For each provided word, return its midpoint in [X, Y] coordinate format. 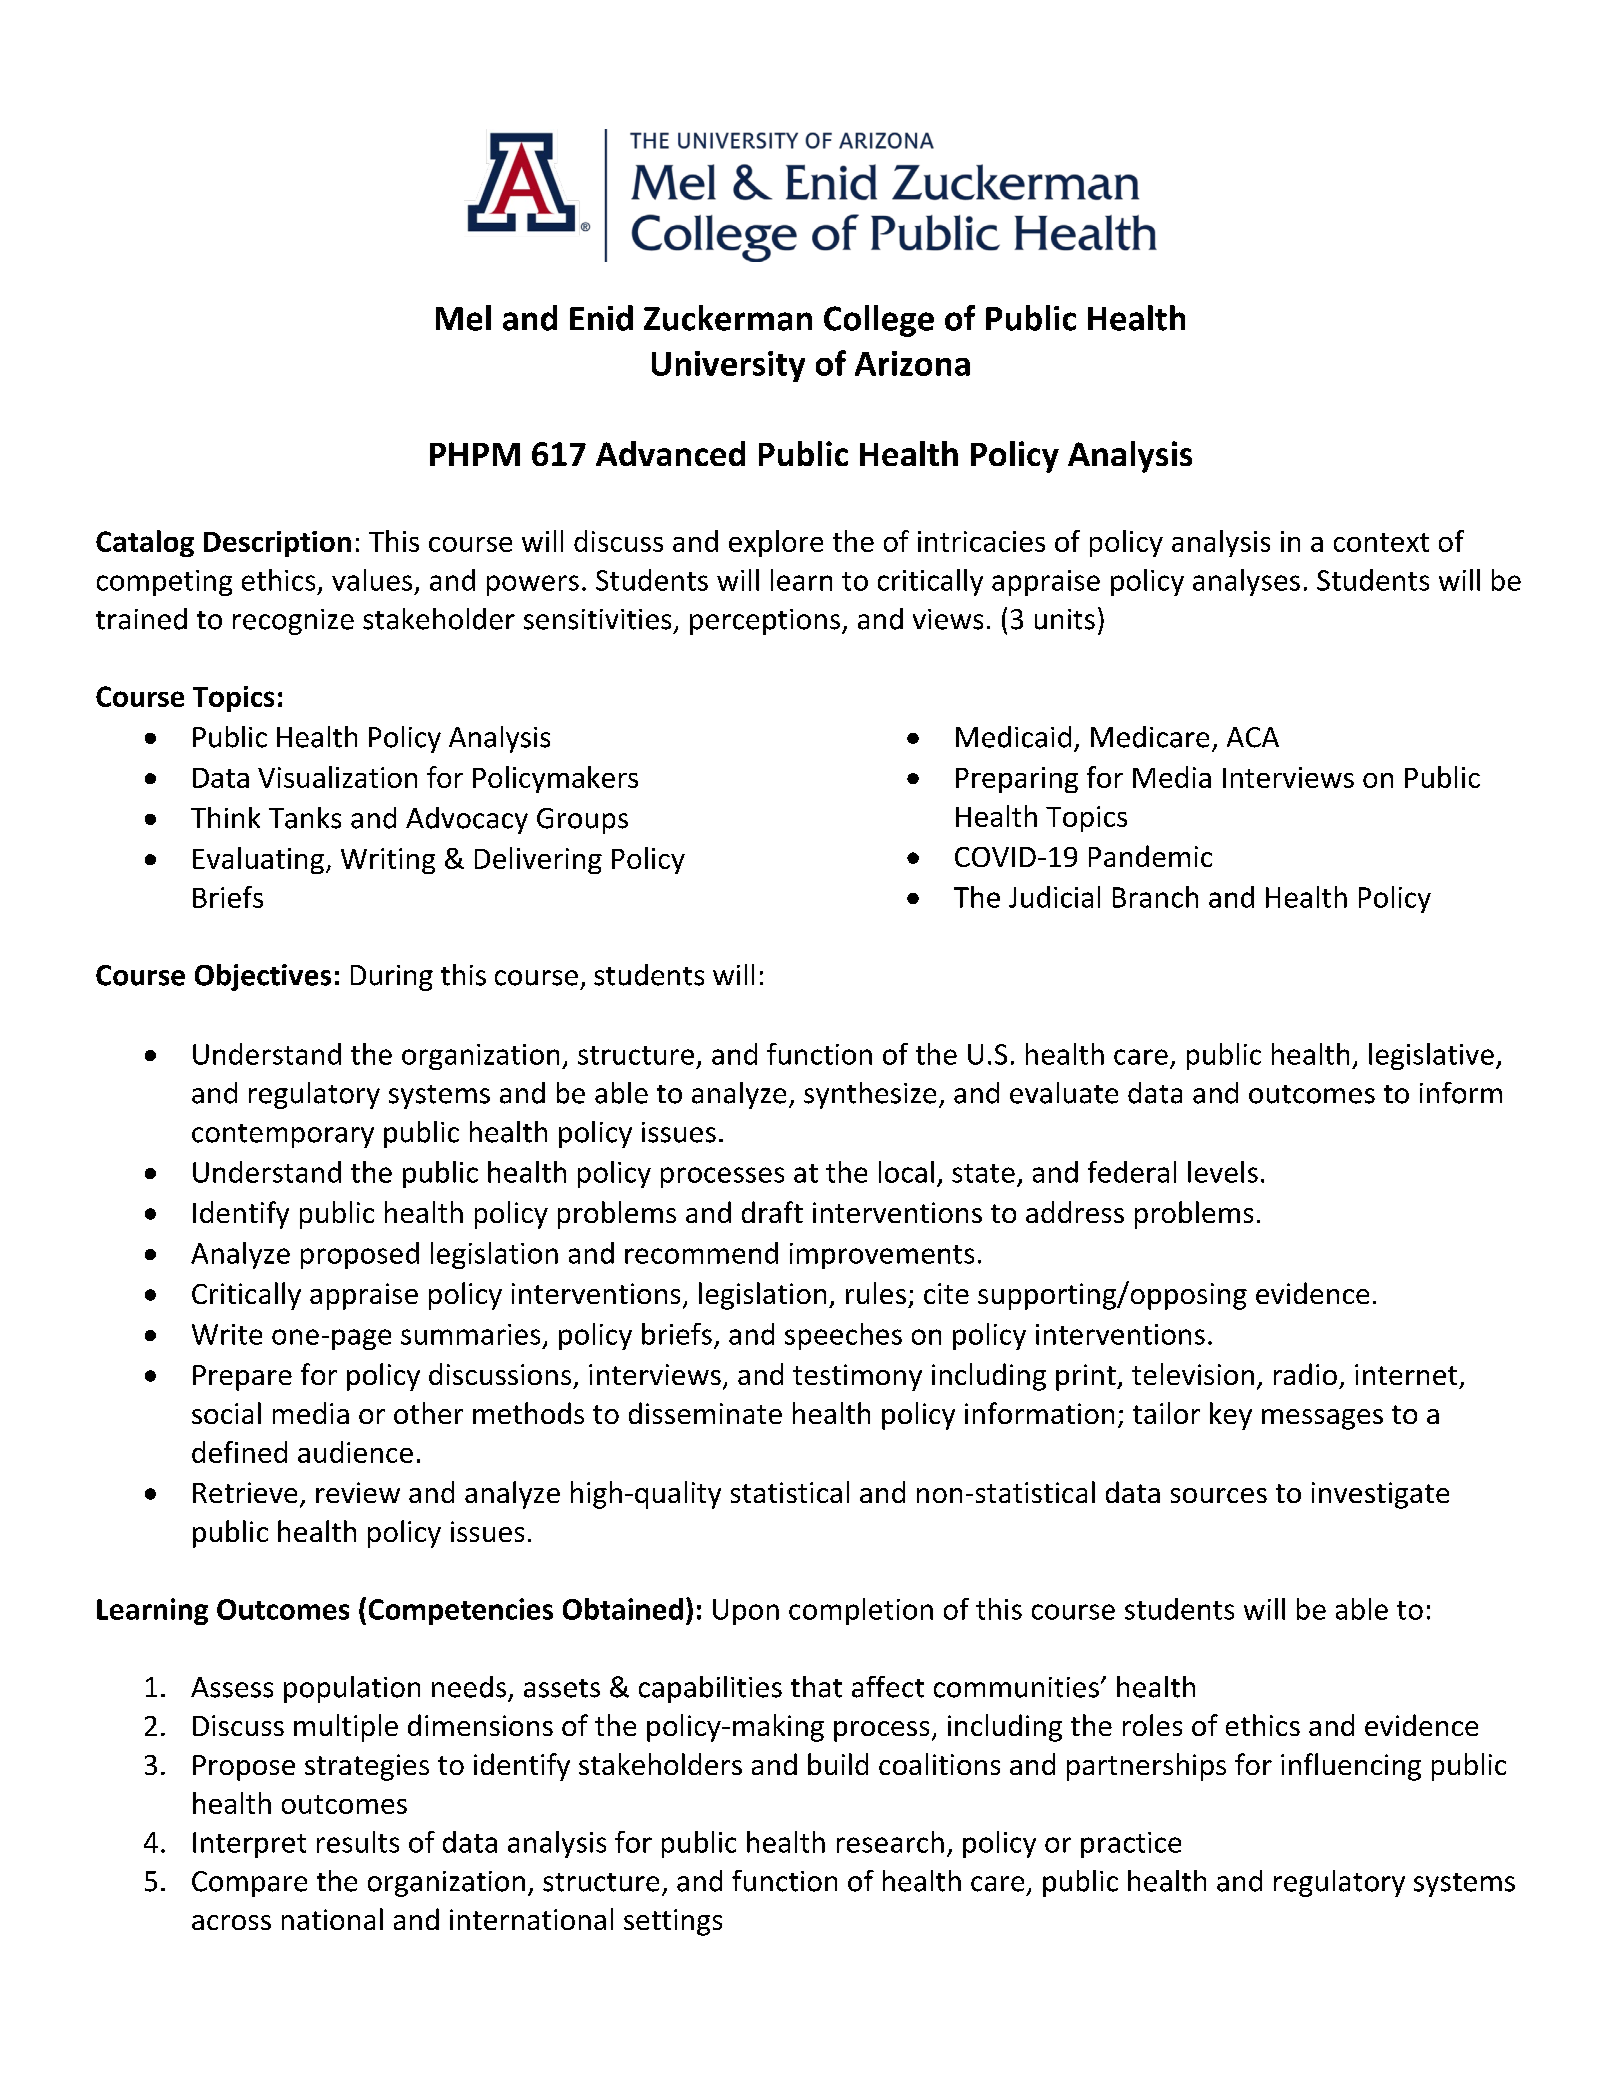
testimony [857, 1377]
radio [1305, 1374]
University [728, 366]
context [1381, 542]
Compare [249, 1884]
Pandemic [1150, 856]
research [890, 1842]
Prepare [242, 1378]
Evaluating [258, 860]
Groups [582, 821]
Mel [463, 318]
